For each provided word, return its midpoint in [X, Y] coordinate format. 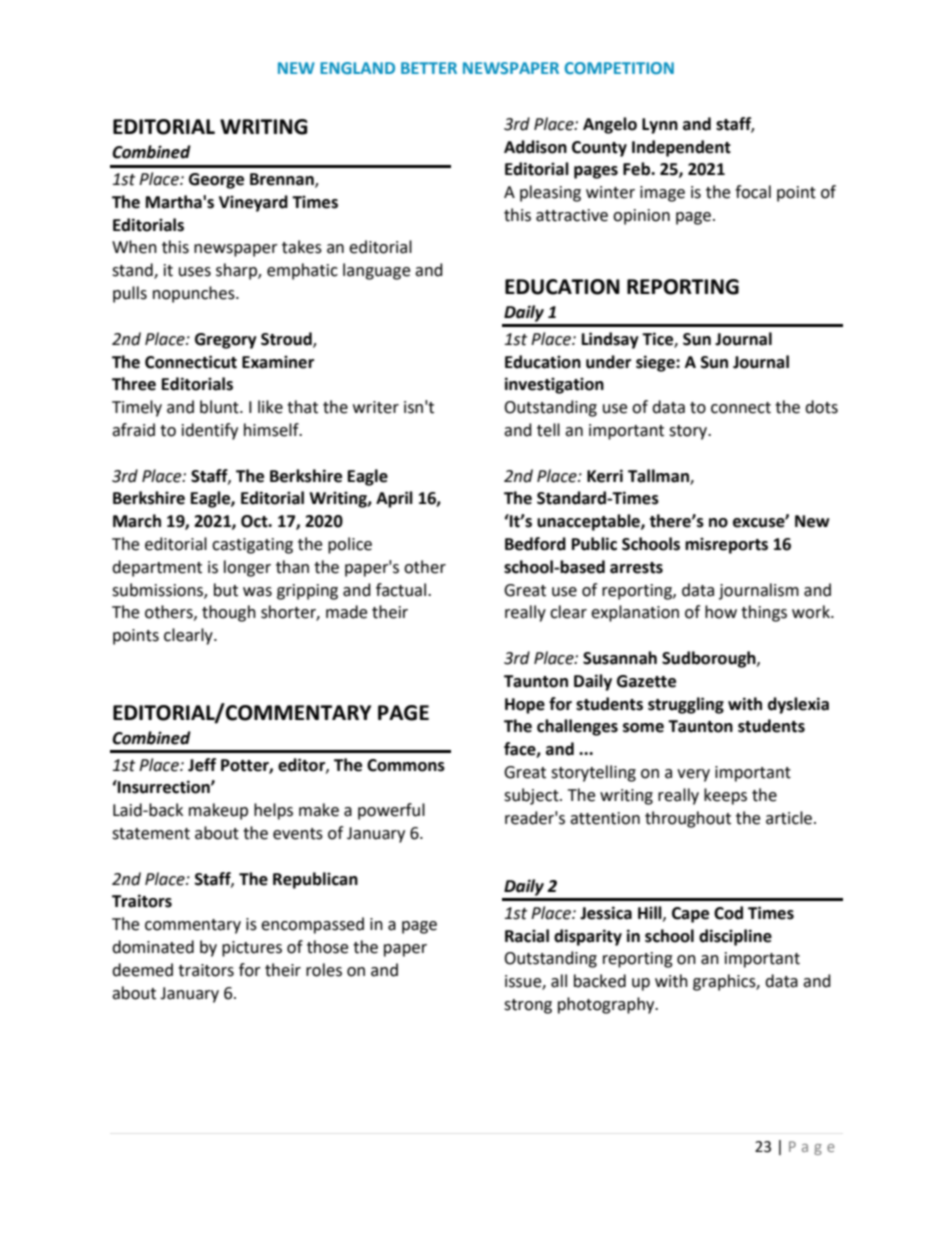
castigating [252, 546]
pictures [252, 949]
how [721, 612]
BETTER [429, 68]
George [216, 181]
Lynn [660, 126]
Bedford [535, 544]
